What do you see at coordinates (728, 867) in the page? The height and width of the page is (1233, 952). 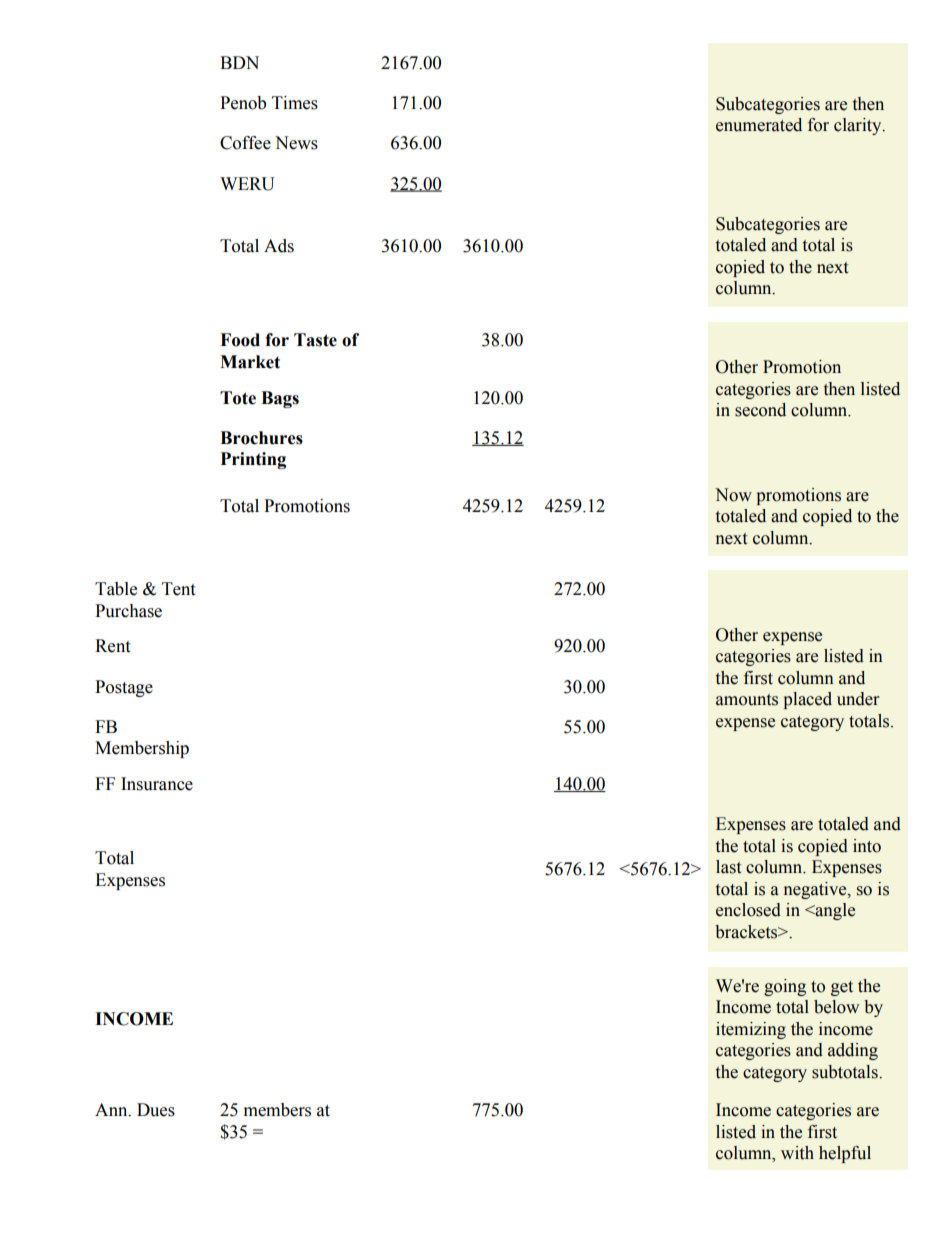 I see `last` at bounding box center [728, 867].
